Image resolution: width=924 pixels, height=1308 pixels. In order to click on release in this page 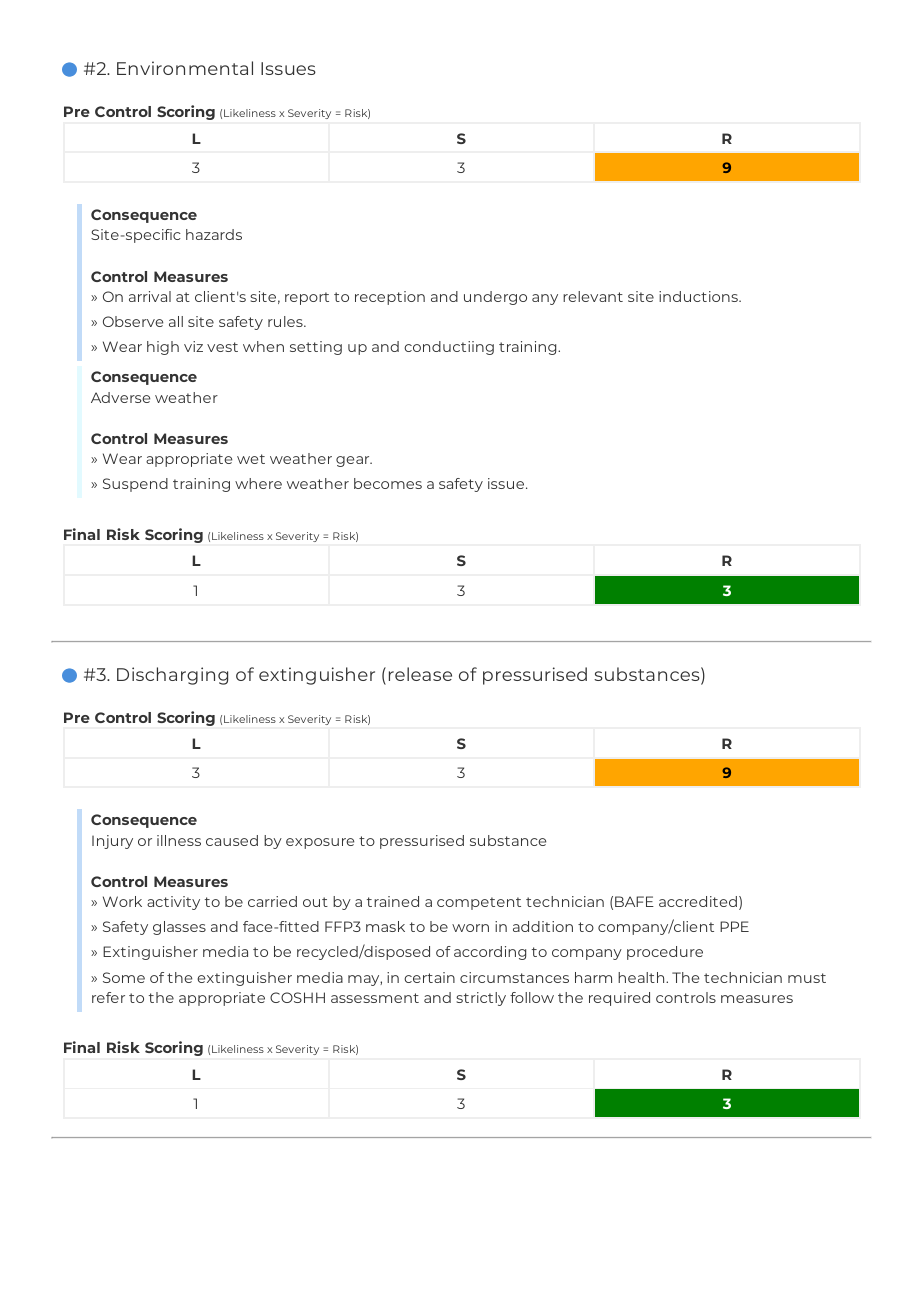, I will do `click(420, 674)`.
